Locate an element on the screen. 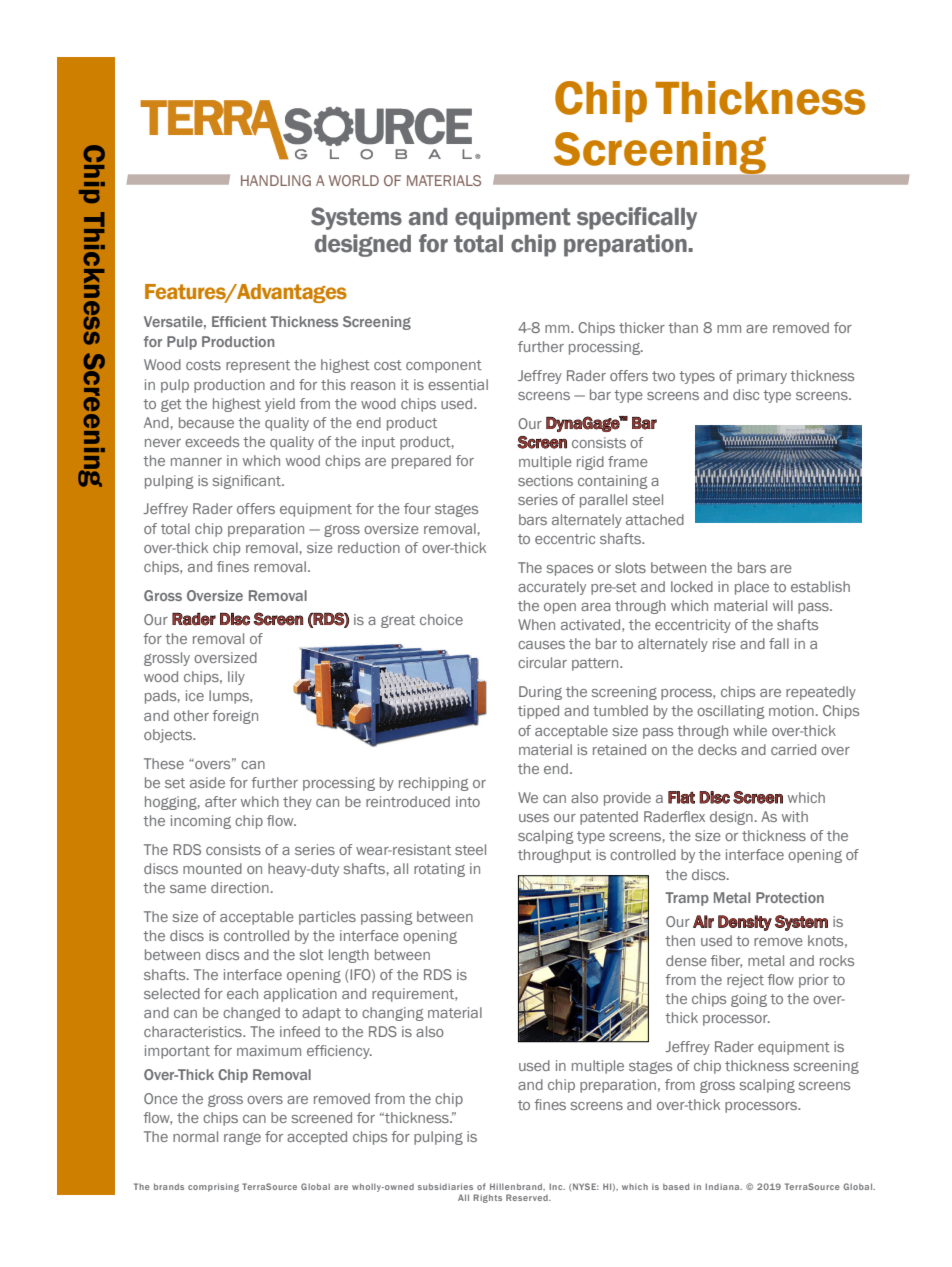 The height and width of the screenshot is (1267, 952). than is located at coordinates (683, 327).
